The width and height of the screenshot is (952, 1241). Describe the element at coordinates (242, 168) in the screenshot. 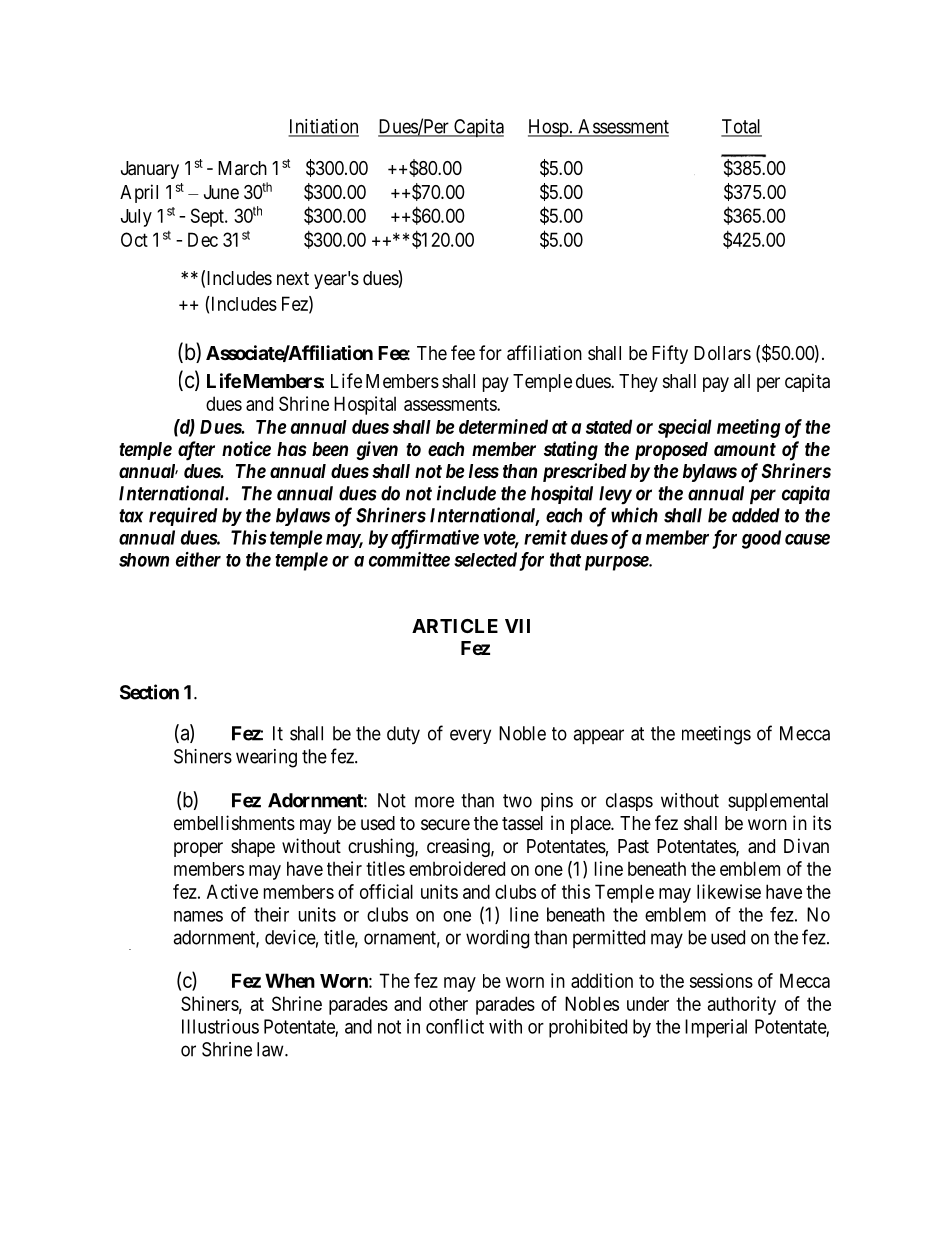

I see `March` at that location.
